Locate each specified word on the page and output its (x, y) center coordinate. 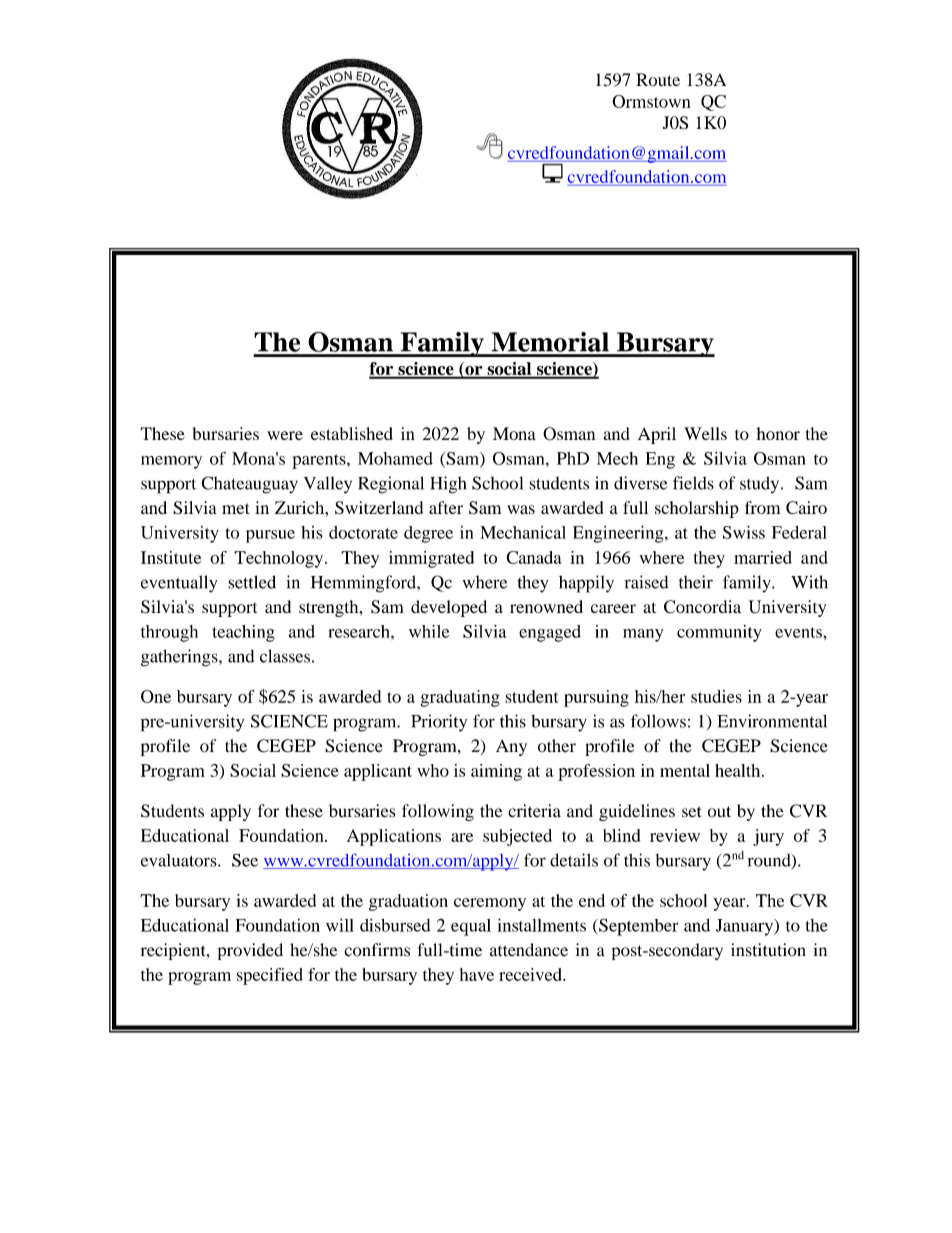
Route (658, 79)
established (352, 433)
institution (768, 950)
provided (250, 951)
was (521, 509)
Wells (705, 433)
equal (471, 927)
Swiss (744, 532)
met (235, 508)
